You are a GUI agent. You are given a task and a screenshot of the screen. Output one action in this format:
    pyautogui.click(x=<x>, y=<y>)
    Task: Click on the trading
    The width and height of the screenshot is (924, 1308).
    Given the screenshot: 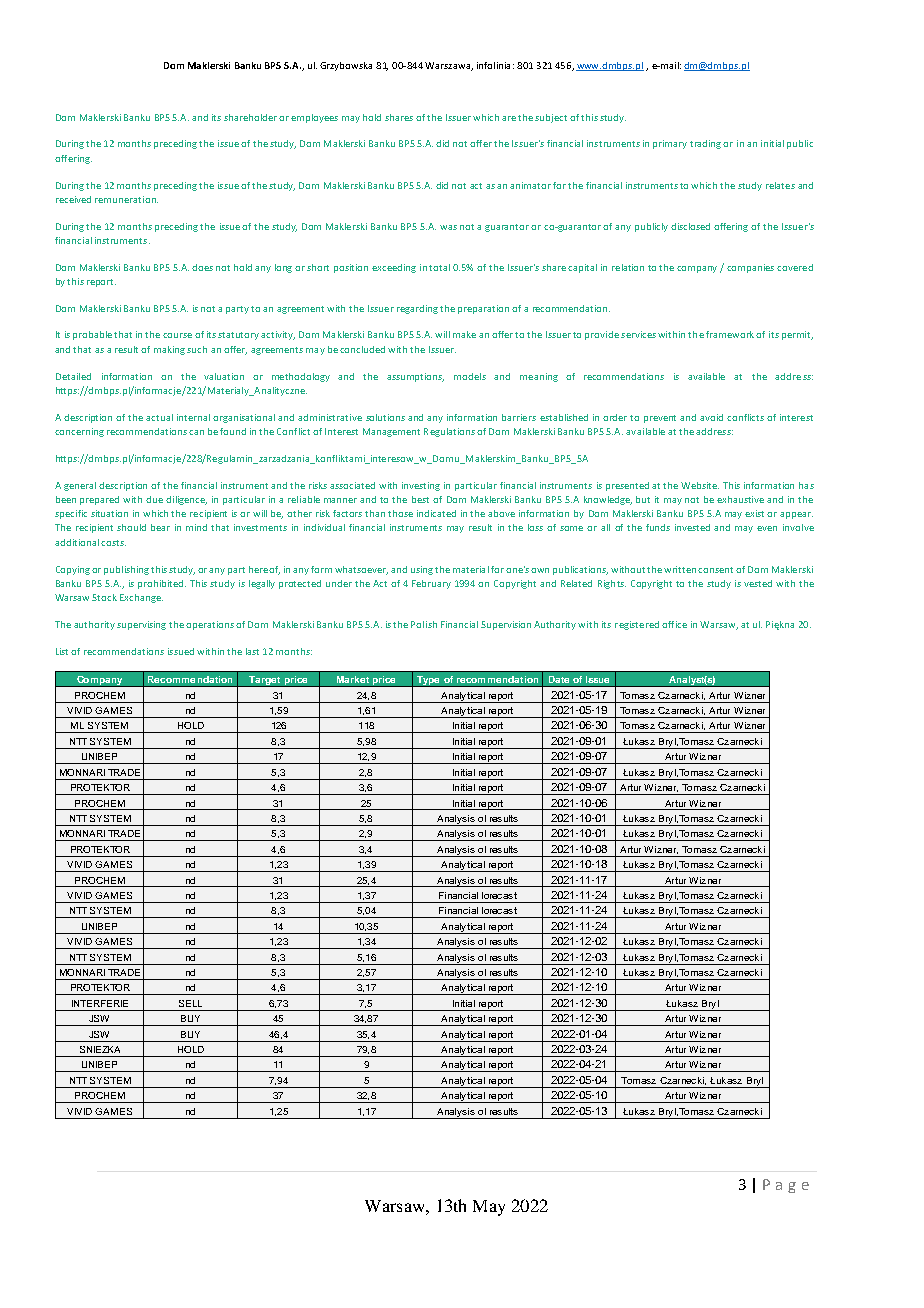 What is the action you would take?
    pyautogui.click(x=707, y=144)
